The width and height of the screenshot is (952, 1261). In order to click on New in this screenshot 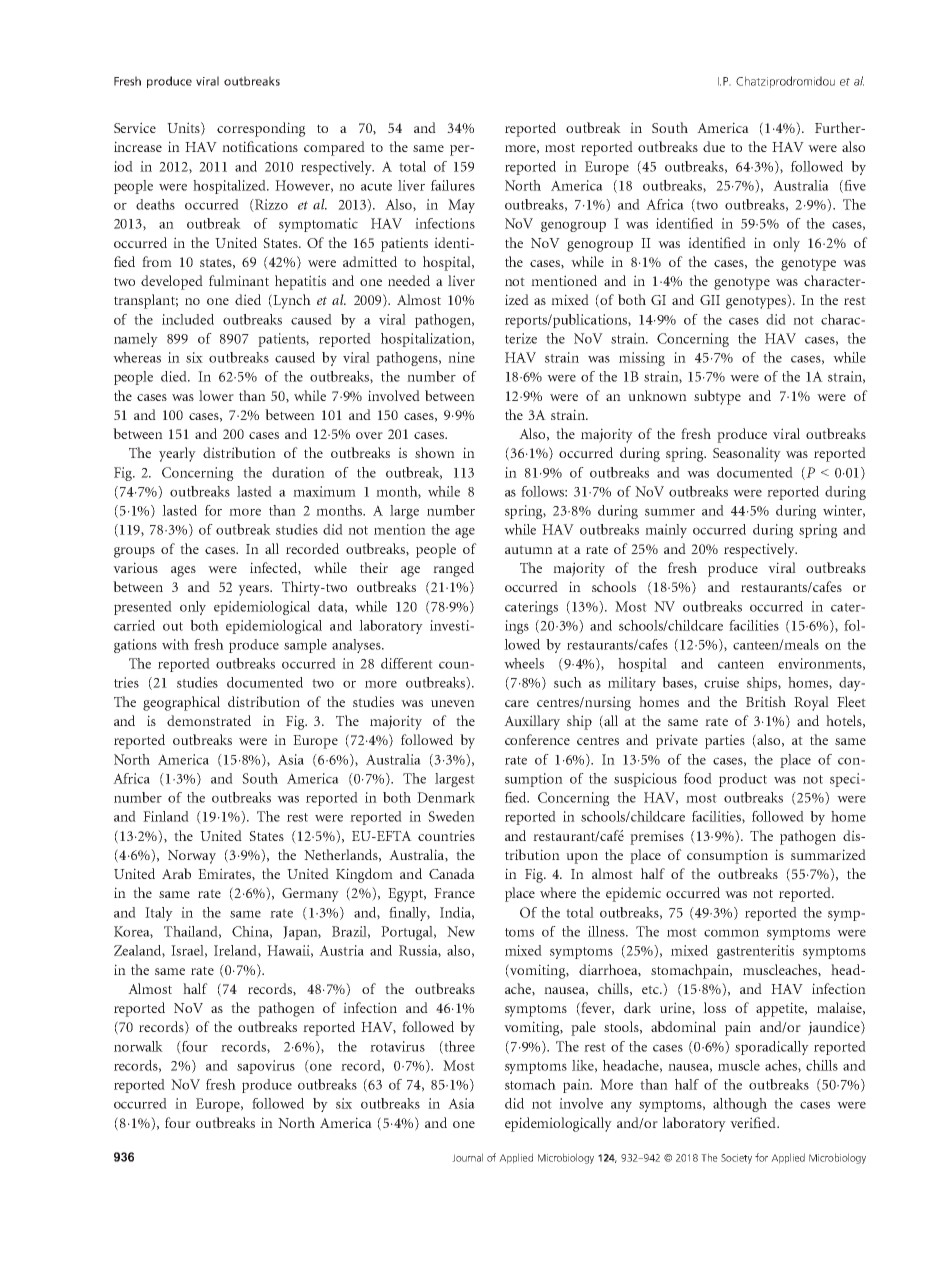, I will do `click(461, 931)`.
